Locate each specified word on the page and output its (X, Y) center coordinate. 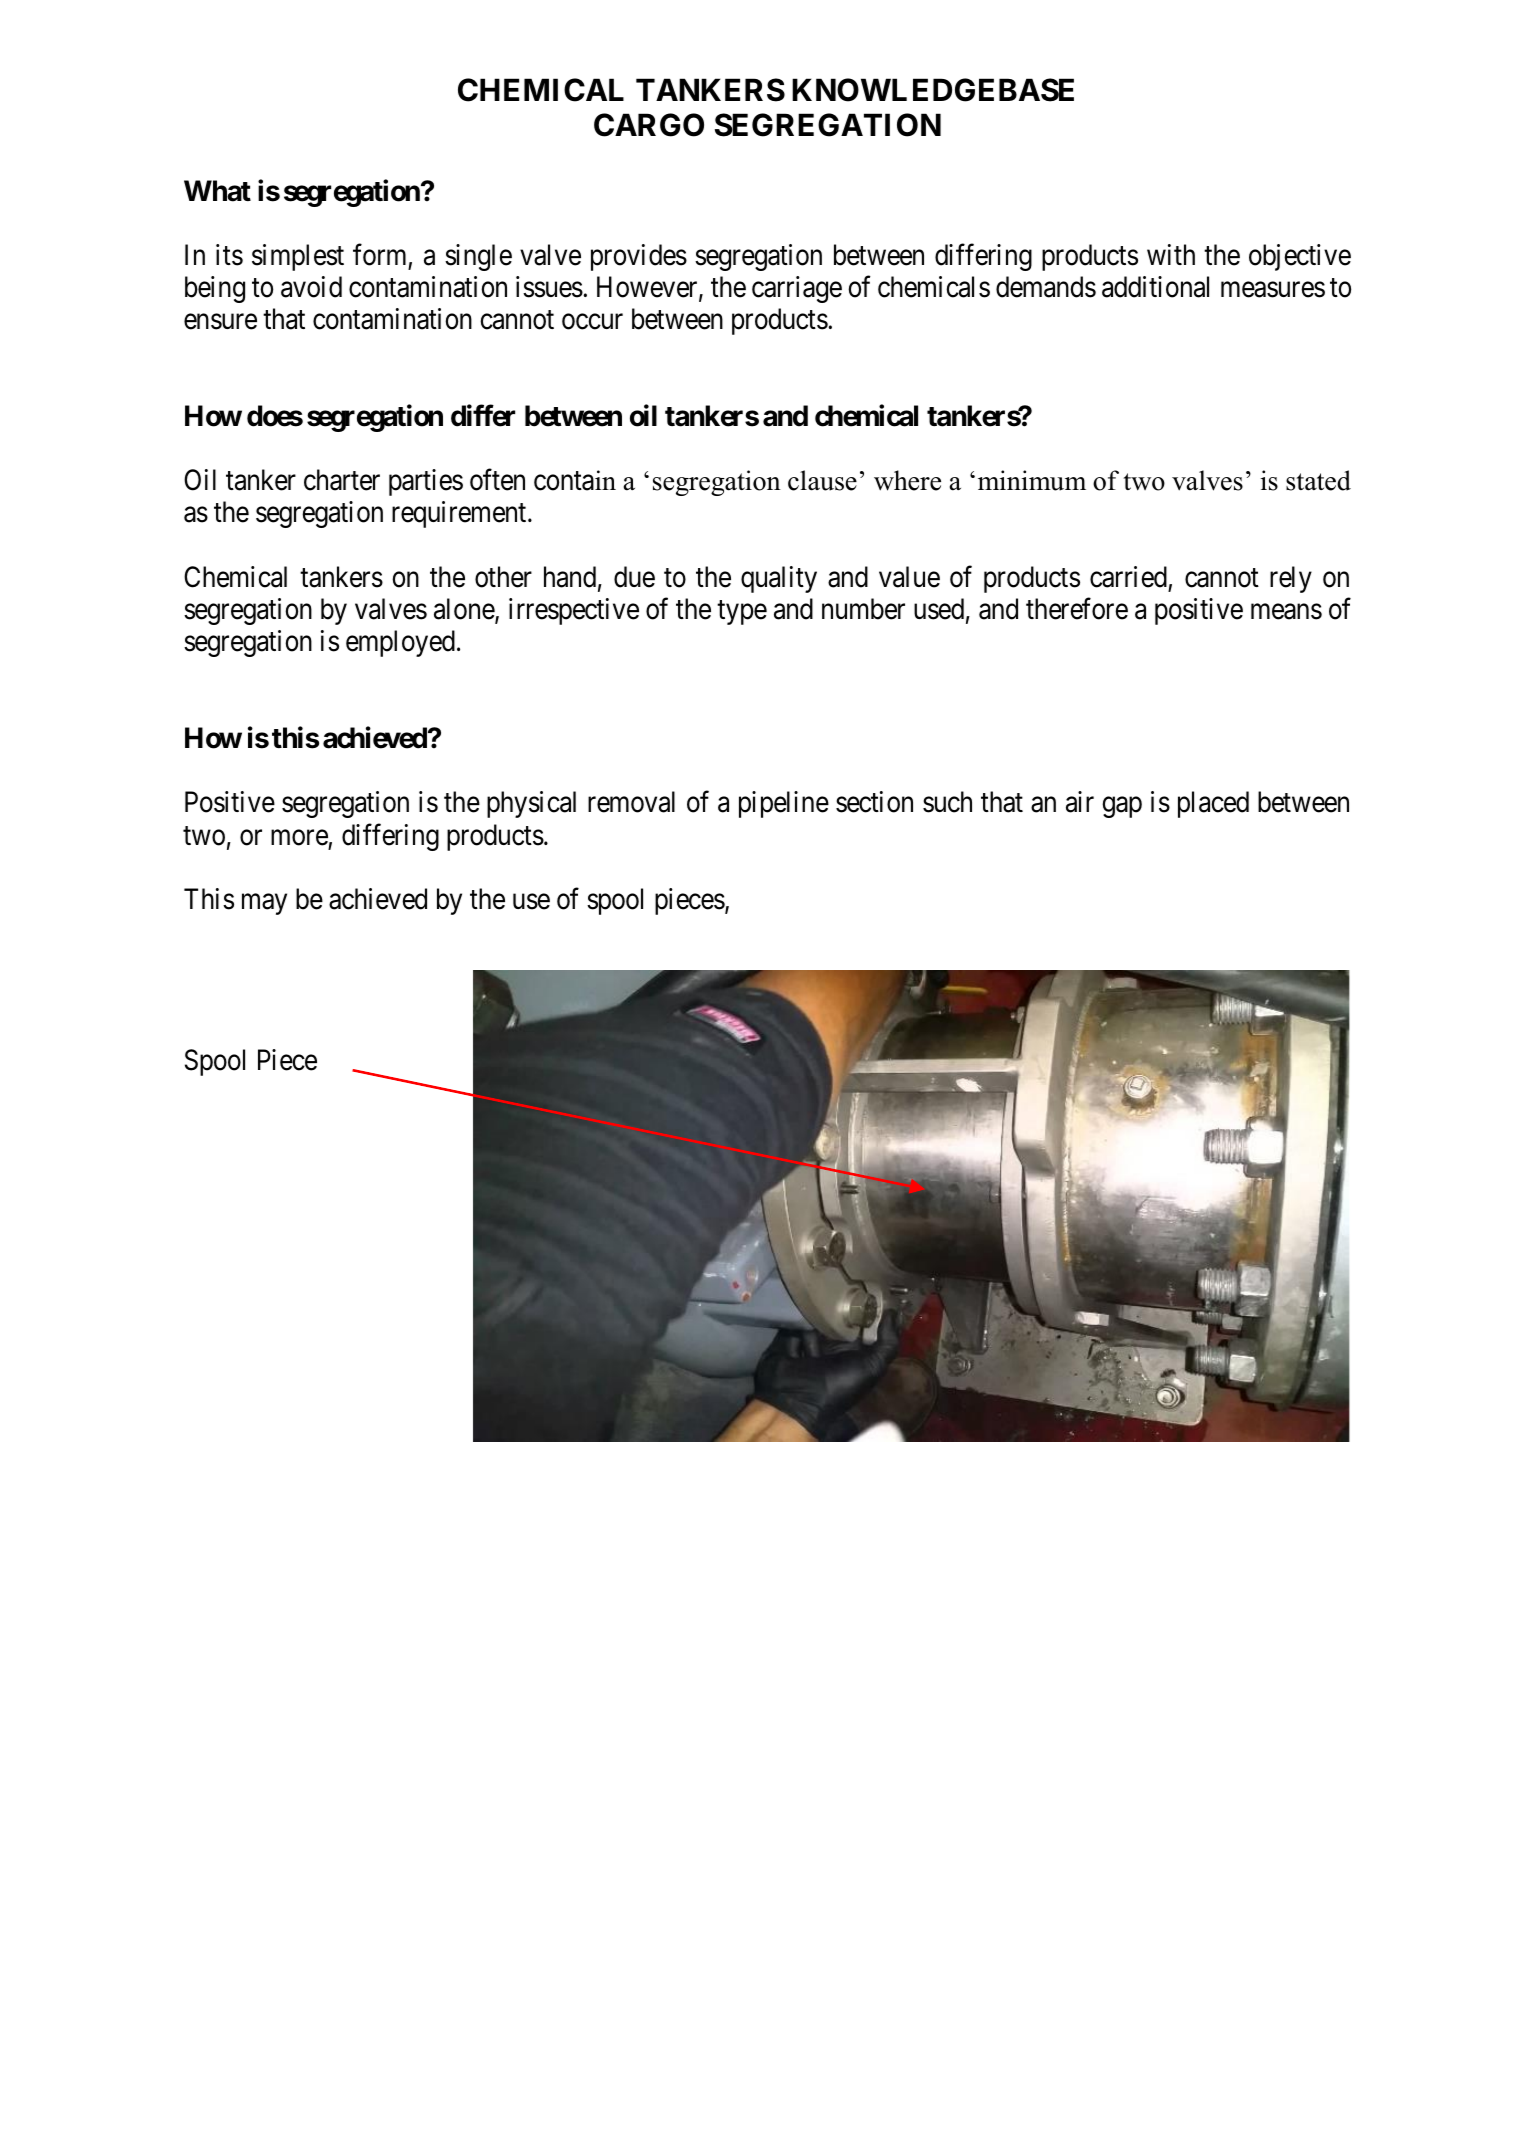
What (217, 191)
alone (465, 610)
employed (400, 643)
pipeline (784, 804)
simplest (298, 257)
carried (1128, 577)
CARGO (649, 125)
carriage (797, 289)
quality (779, 579)
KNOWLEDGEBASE (933, 90)
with (1171, 254)
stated (1318, 480)
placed (1213, 804)
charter (342, 480)
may (264, 904)
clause (822, 480)
